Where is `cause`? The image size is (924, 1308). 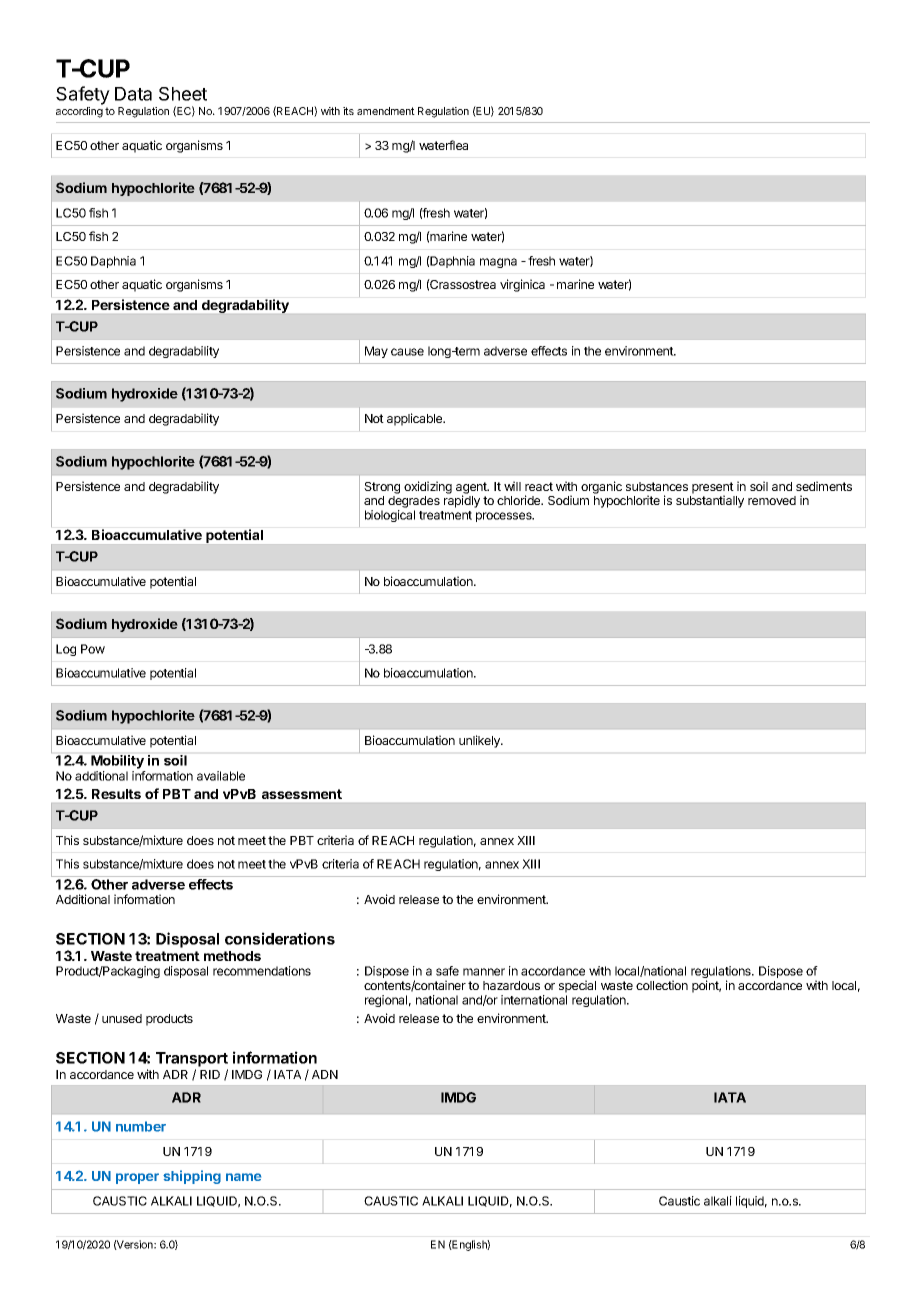 cause is located at coordinates (407, 352).
